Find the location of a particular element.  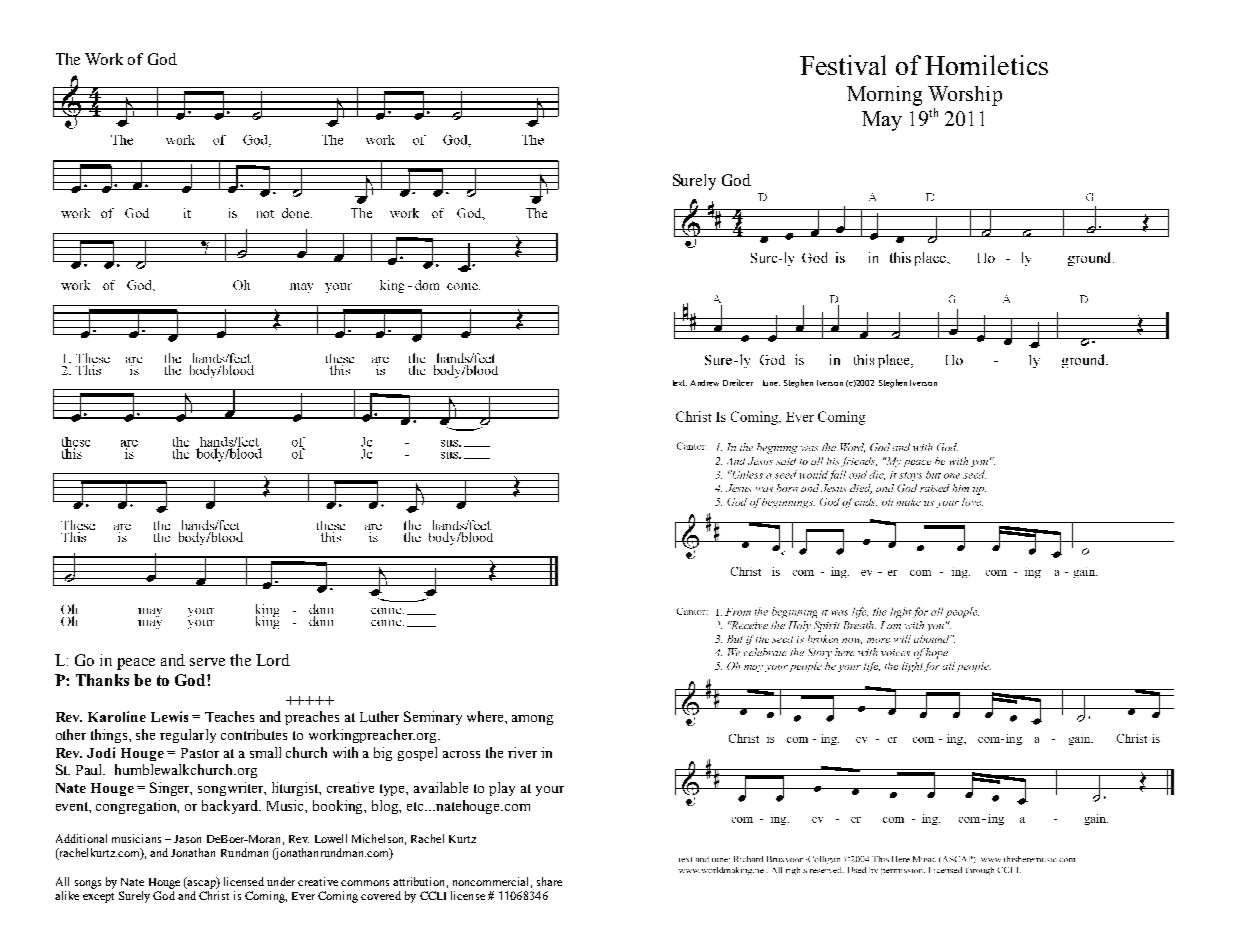

Morning is located at coordinates (884, 96).
